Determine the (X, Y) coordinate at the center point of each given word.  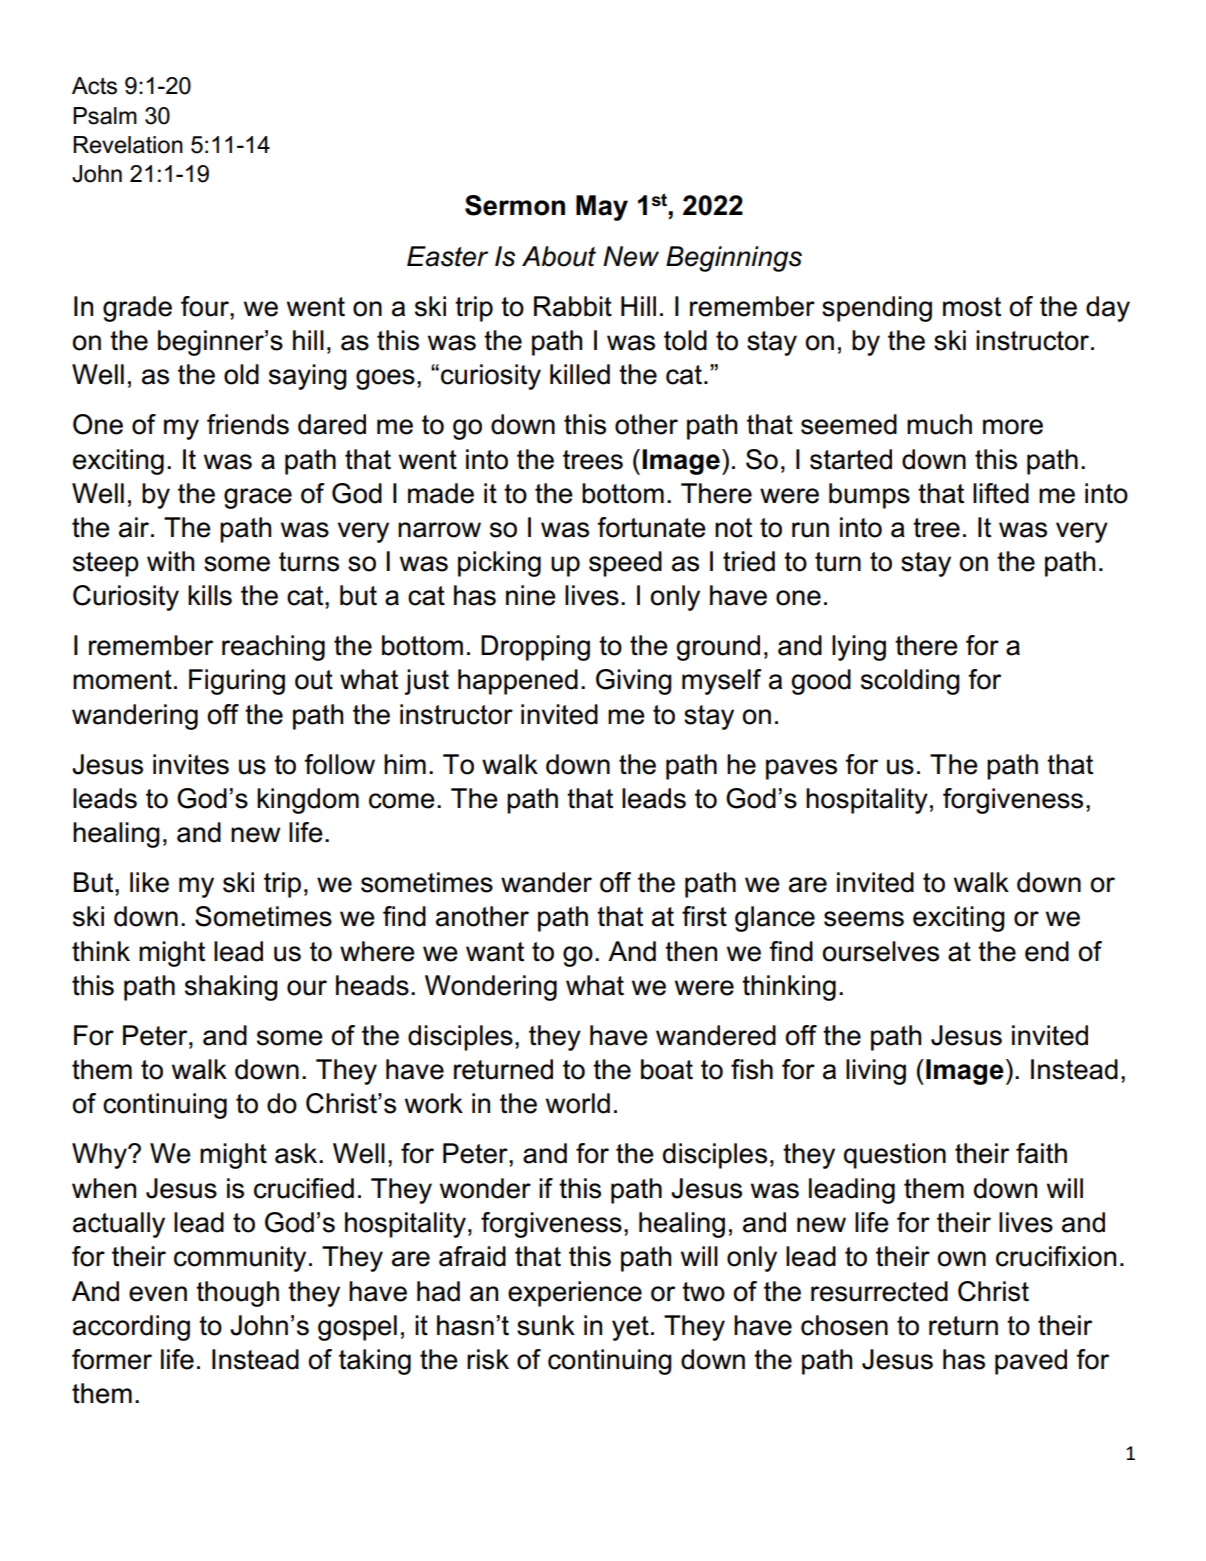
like (149, 882)
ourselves (880, 951)
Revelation (128, 145)
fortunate (651, 527)
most (972, 307)
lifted (1001, 493)
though (237, 1294)
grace (258, 498)
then (691, 951)
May (602, 208)
